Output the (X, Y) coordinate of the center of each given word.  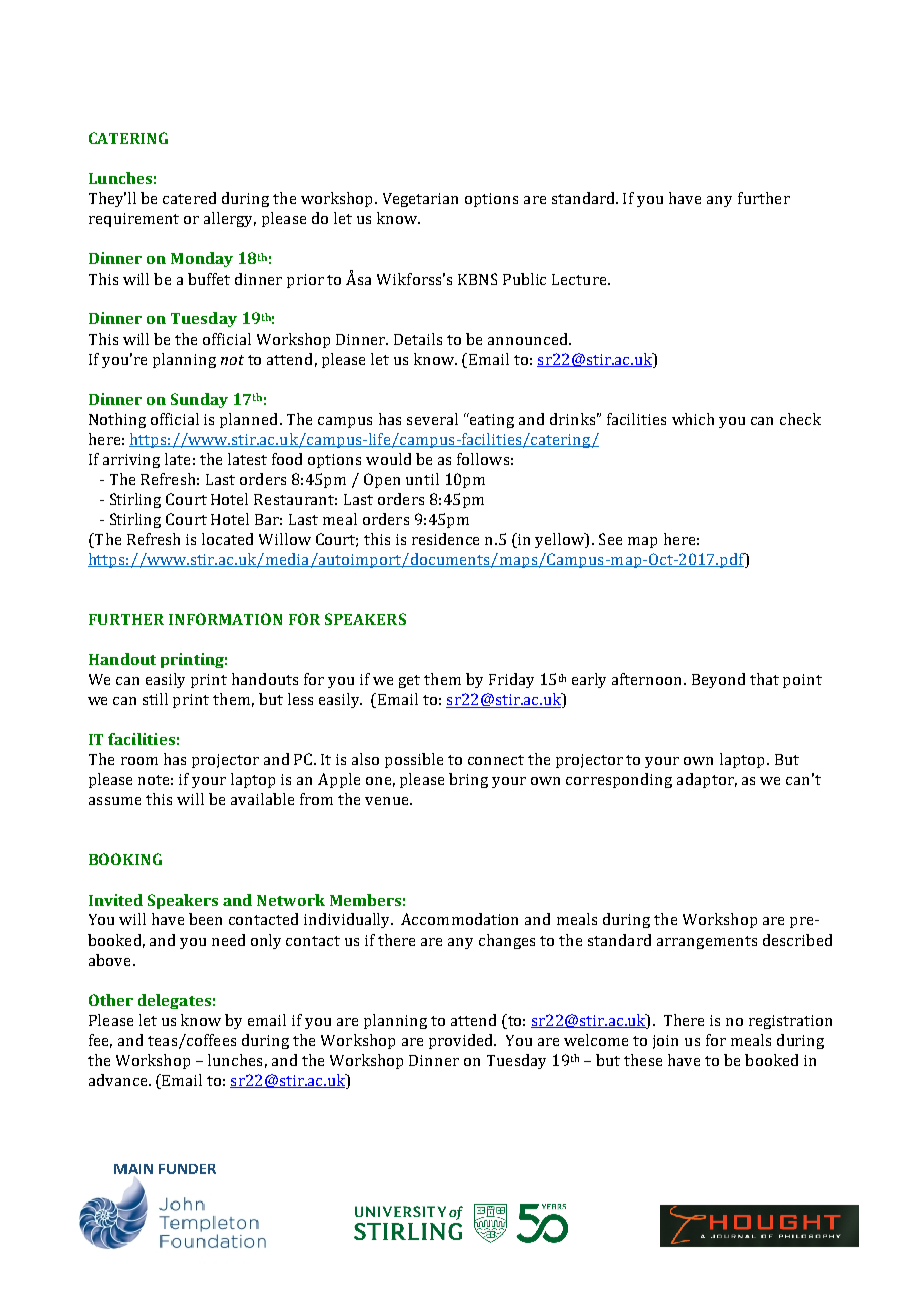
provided (462, 1041)
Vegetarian (420, 200)
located (227, 539)
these (643, 1060)
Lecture (580, 279)
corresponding (619, 780)
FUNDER (187, 1169)
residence (445, 539)
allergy (230, 219)
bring (468, 780)
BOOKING (125, 859)
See (610, 539)
